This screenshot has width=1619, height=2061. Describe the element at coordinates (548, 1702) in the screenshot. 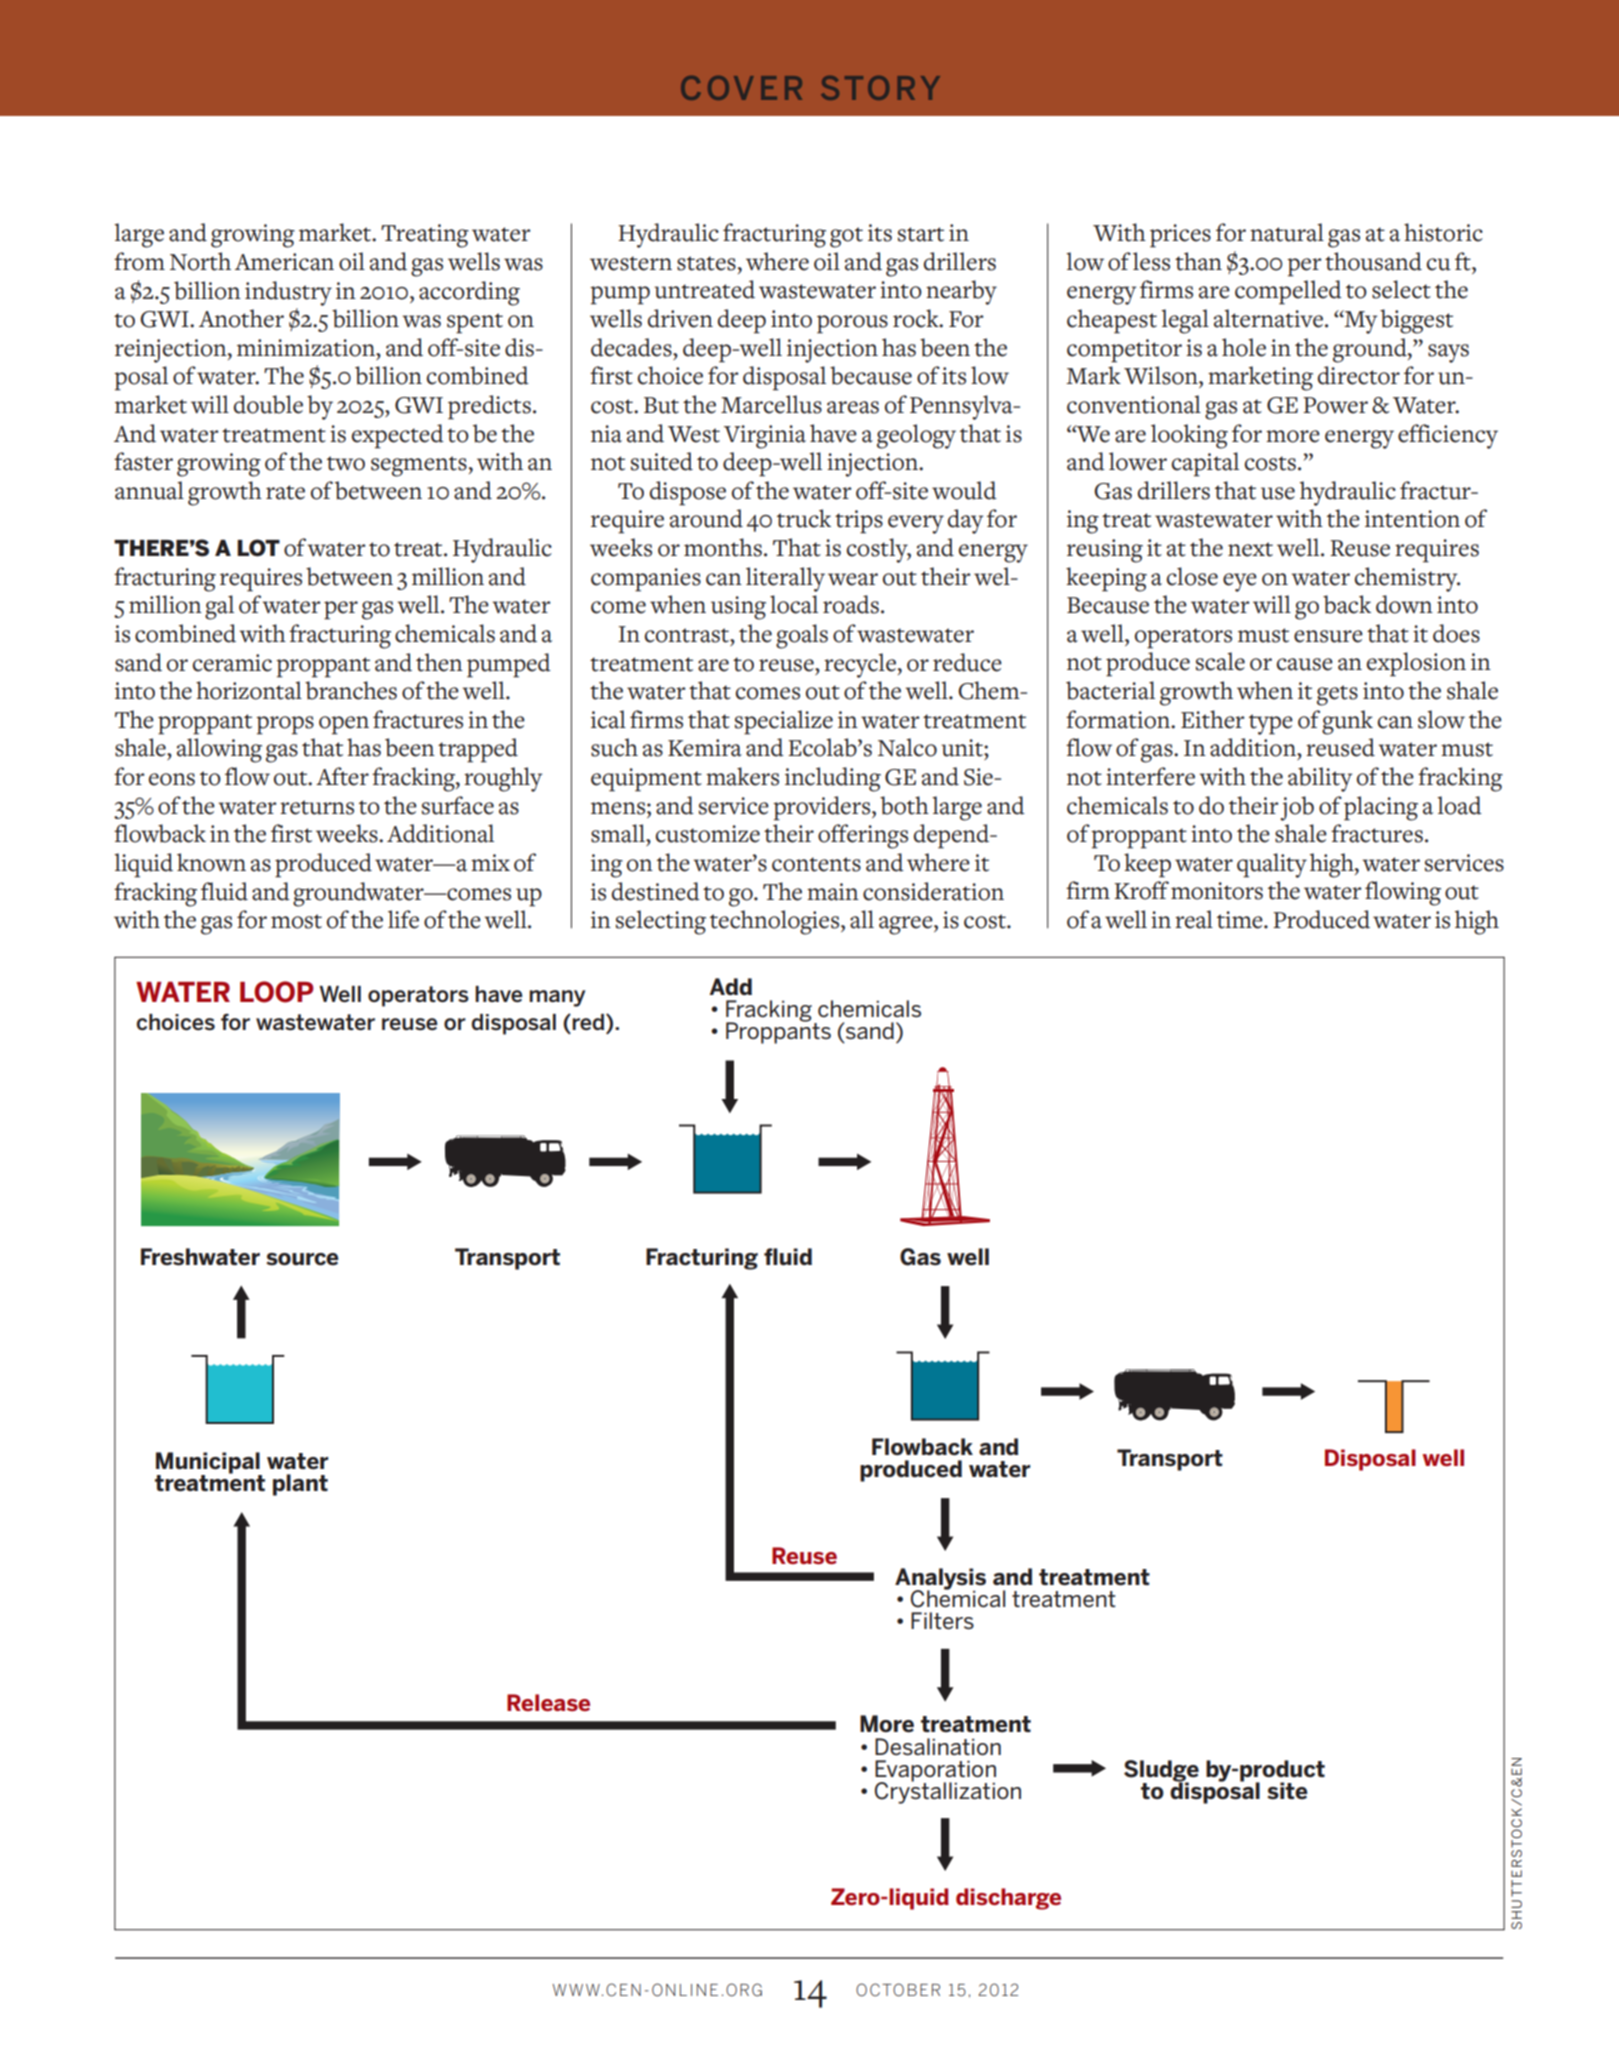

I see `Release` at that location.
